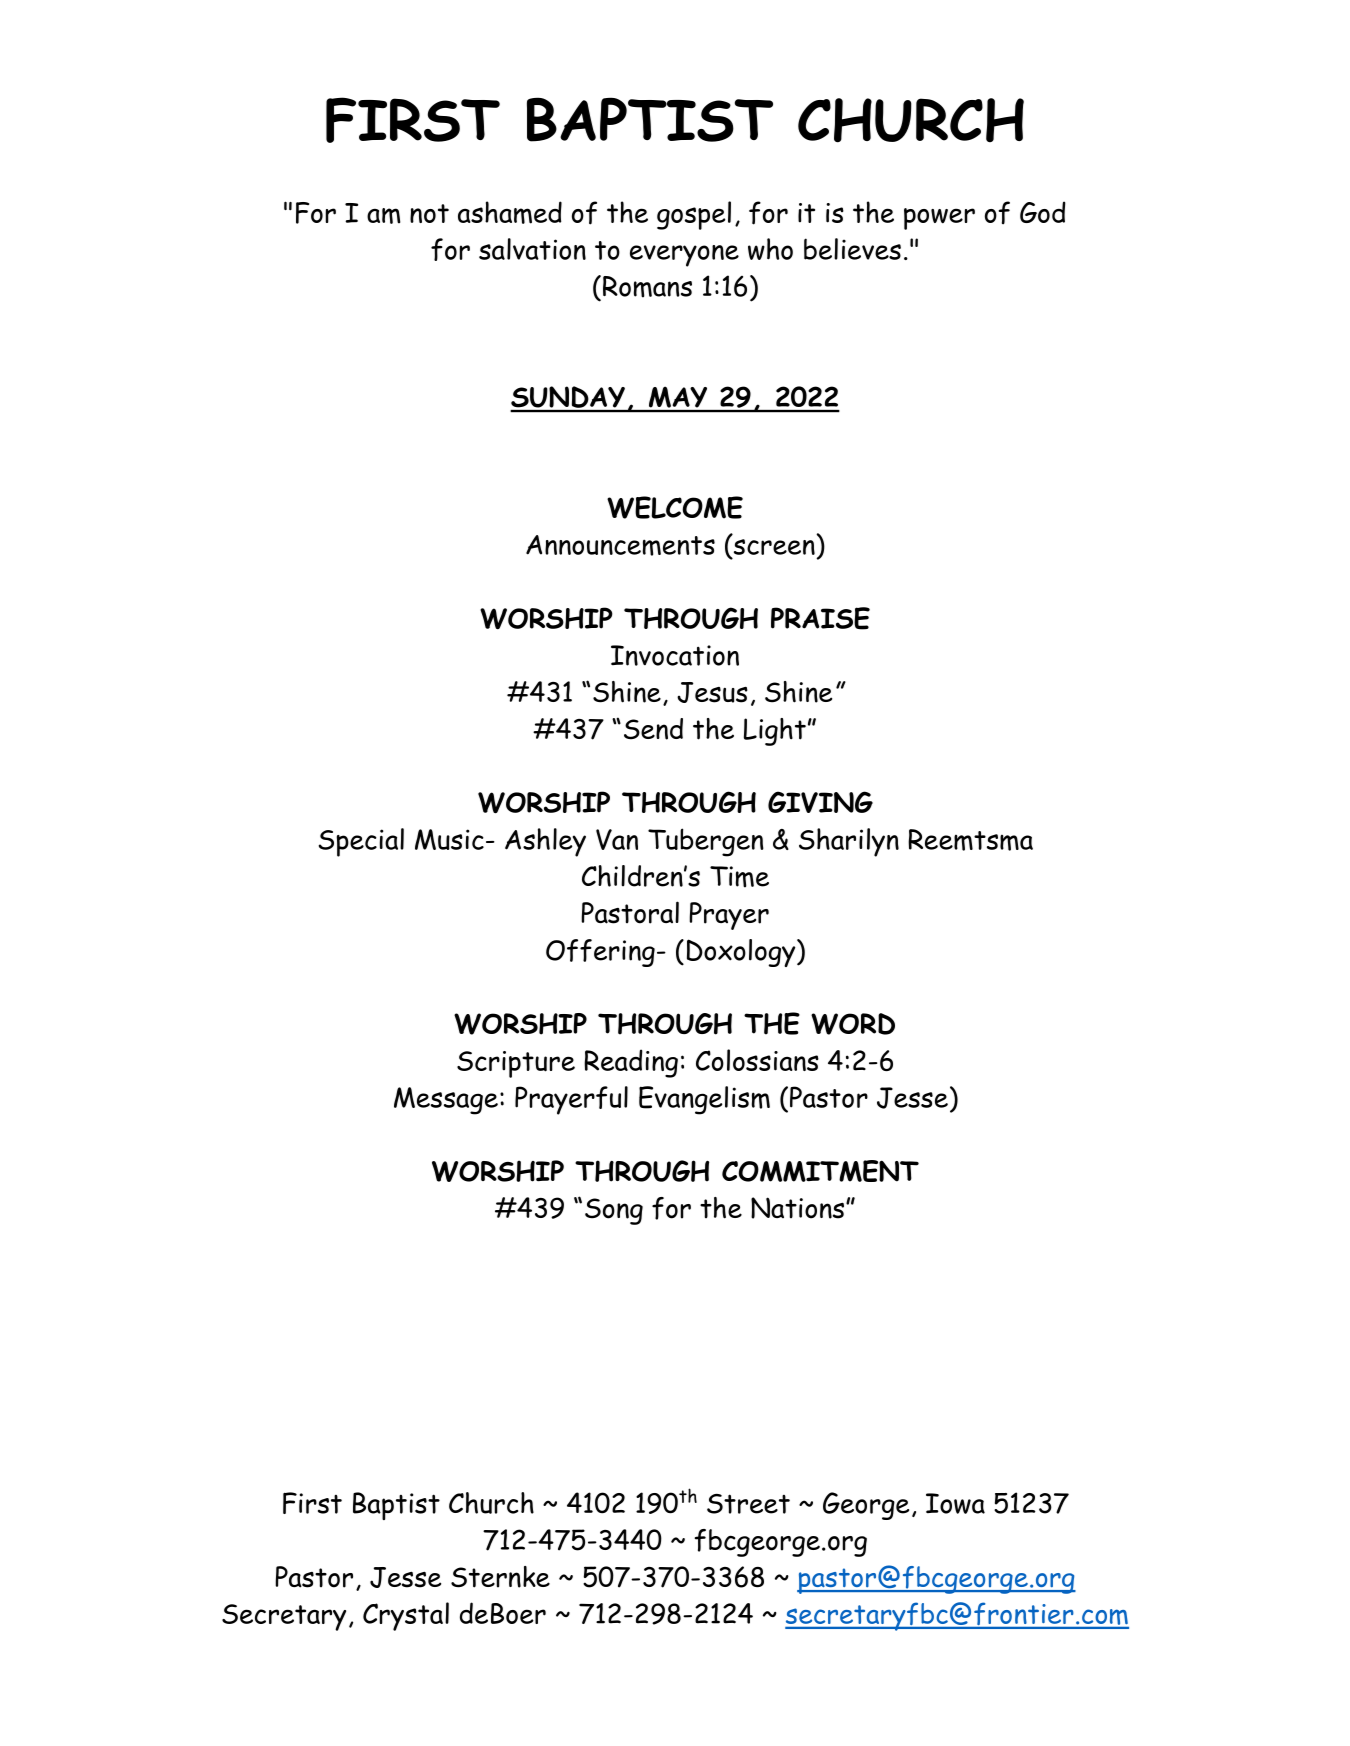 The image size is (1350, 1746). I want to click on not, so click(429, 213).
